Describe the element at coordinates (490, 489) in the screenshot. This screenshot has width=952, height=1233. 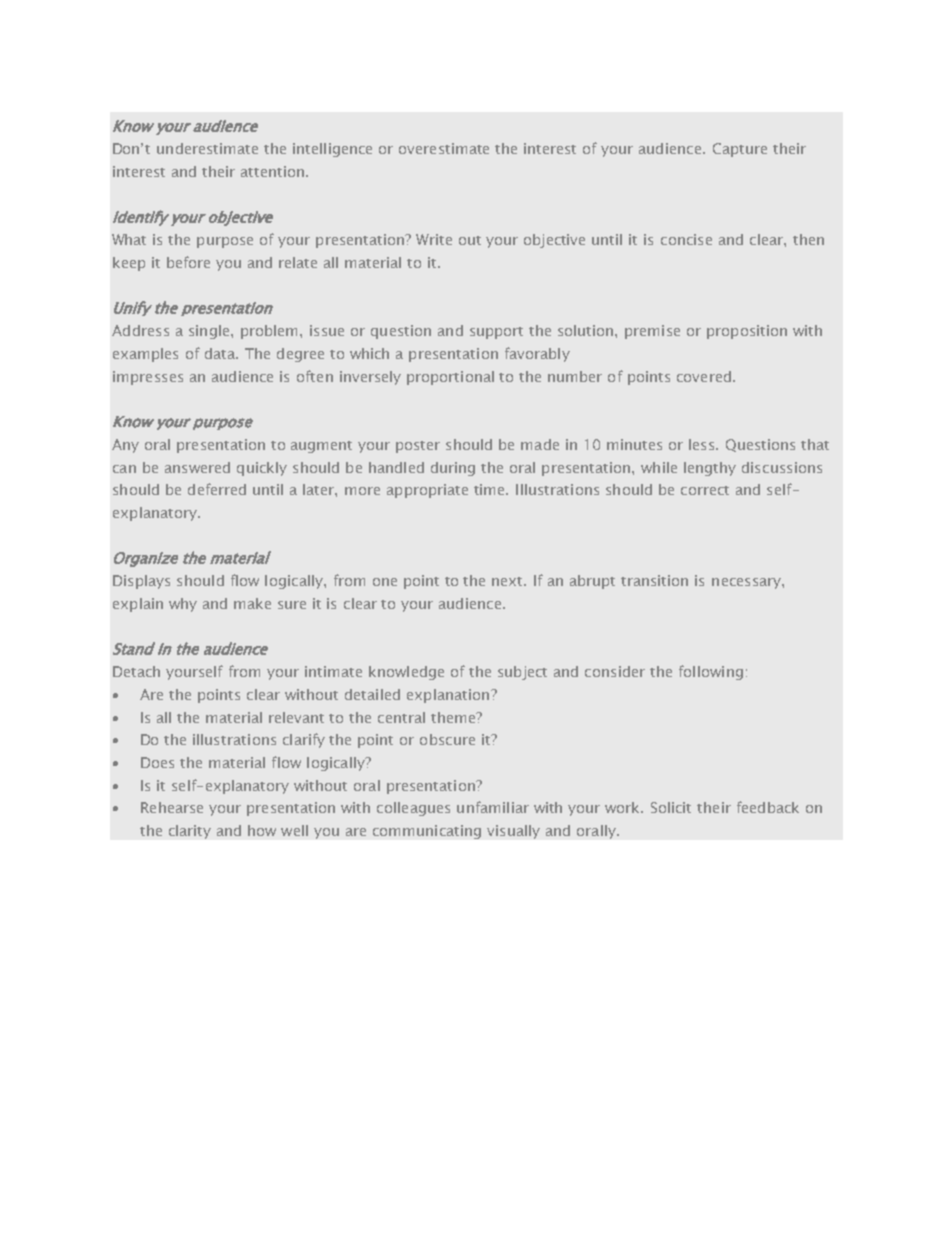
I see `time` at that location.
